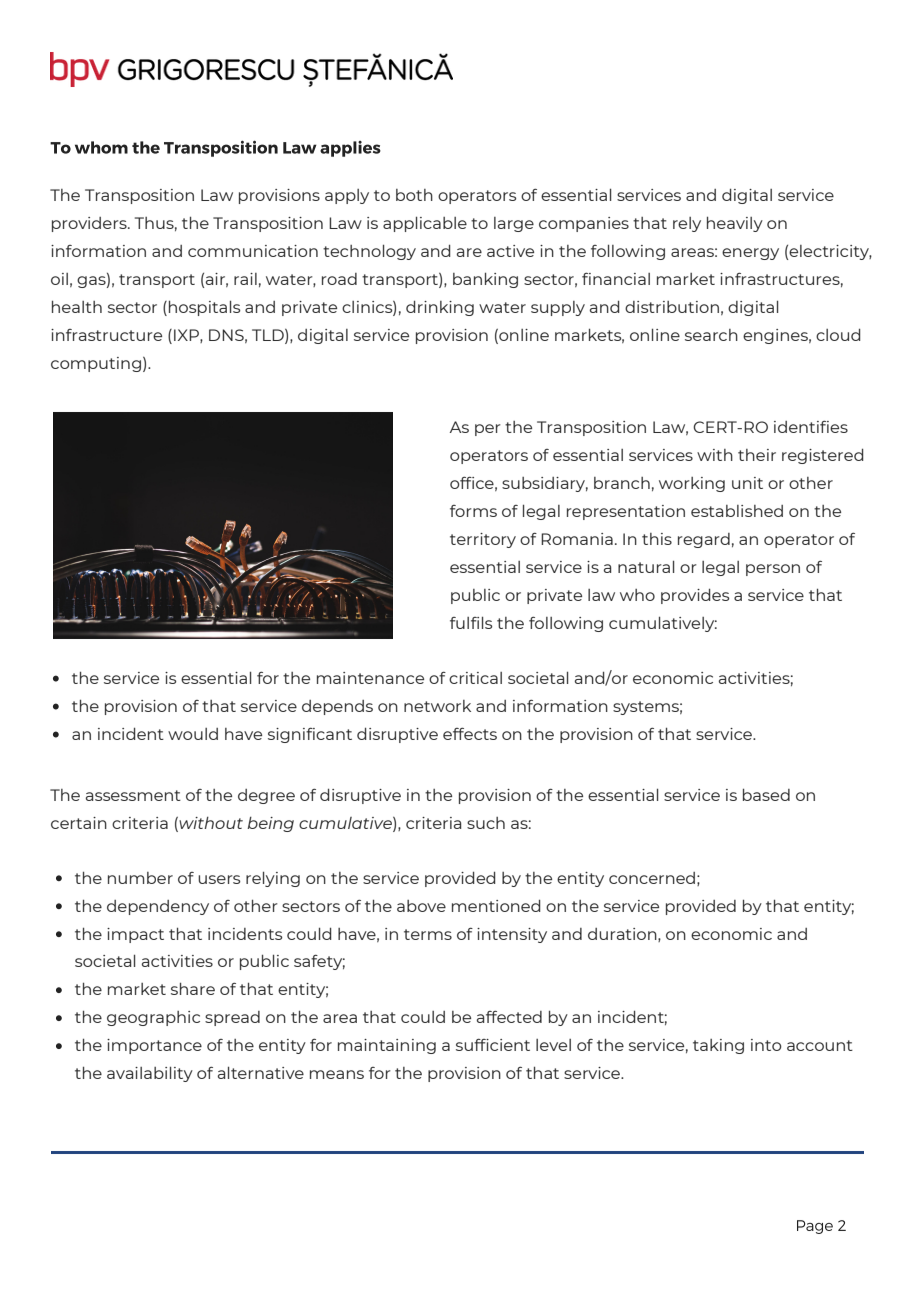 The width and height of the screenshot is (924, 1308). Describe the element at coordinates (101, 147) in the screenshot. I see `whom` at that location.
